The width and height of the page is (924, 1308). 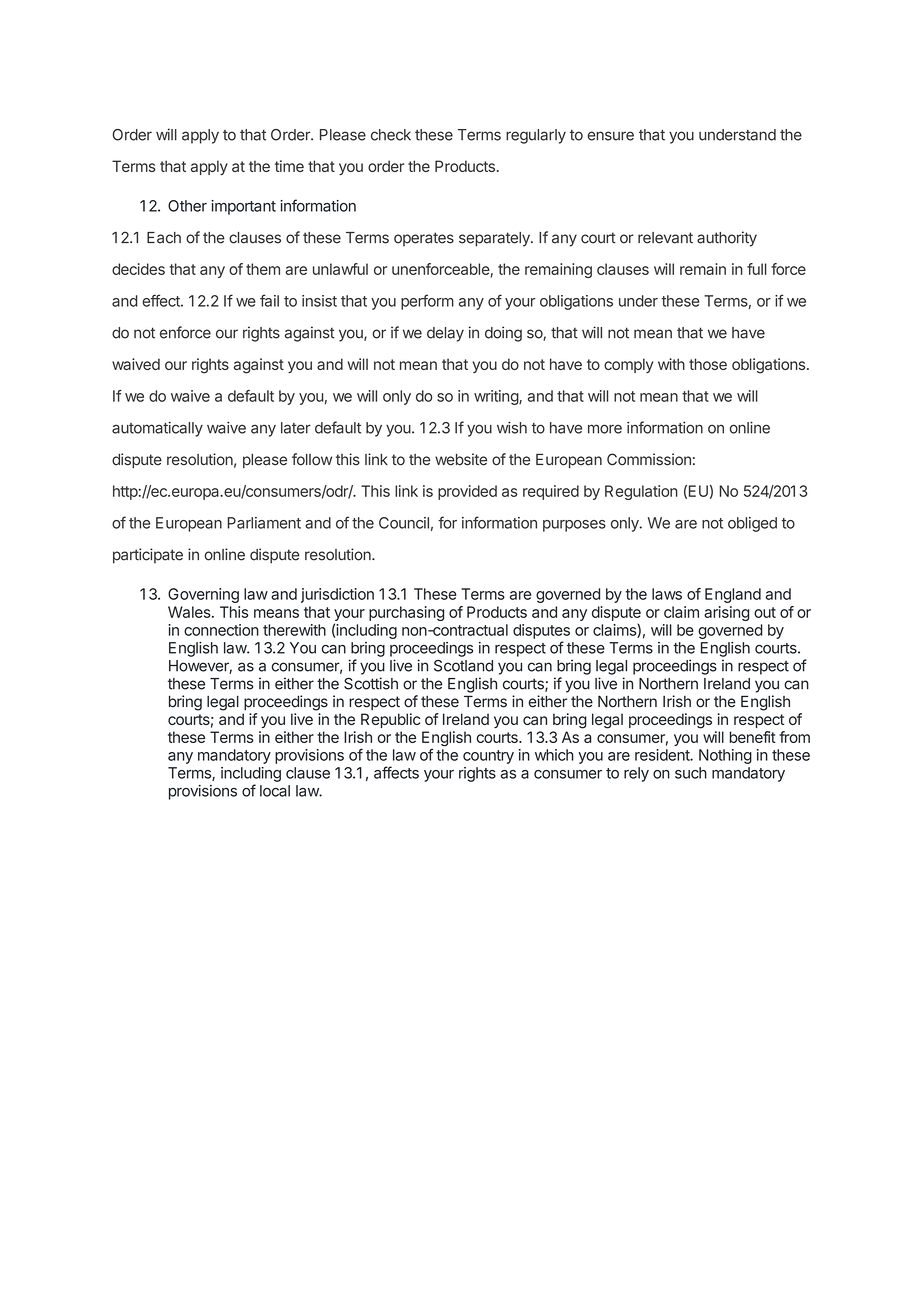 I want to click on ensure, so click(x=611, y=136).
